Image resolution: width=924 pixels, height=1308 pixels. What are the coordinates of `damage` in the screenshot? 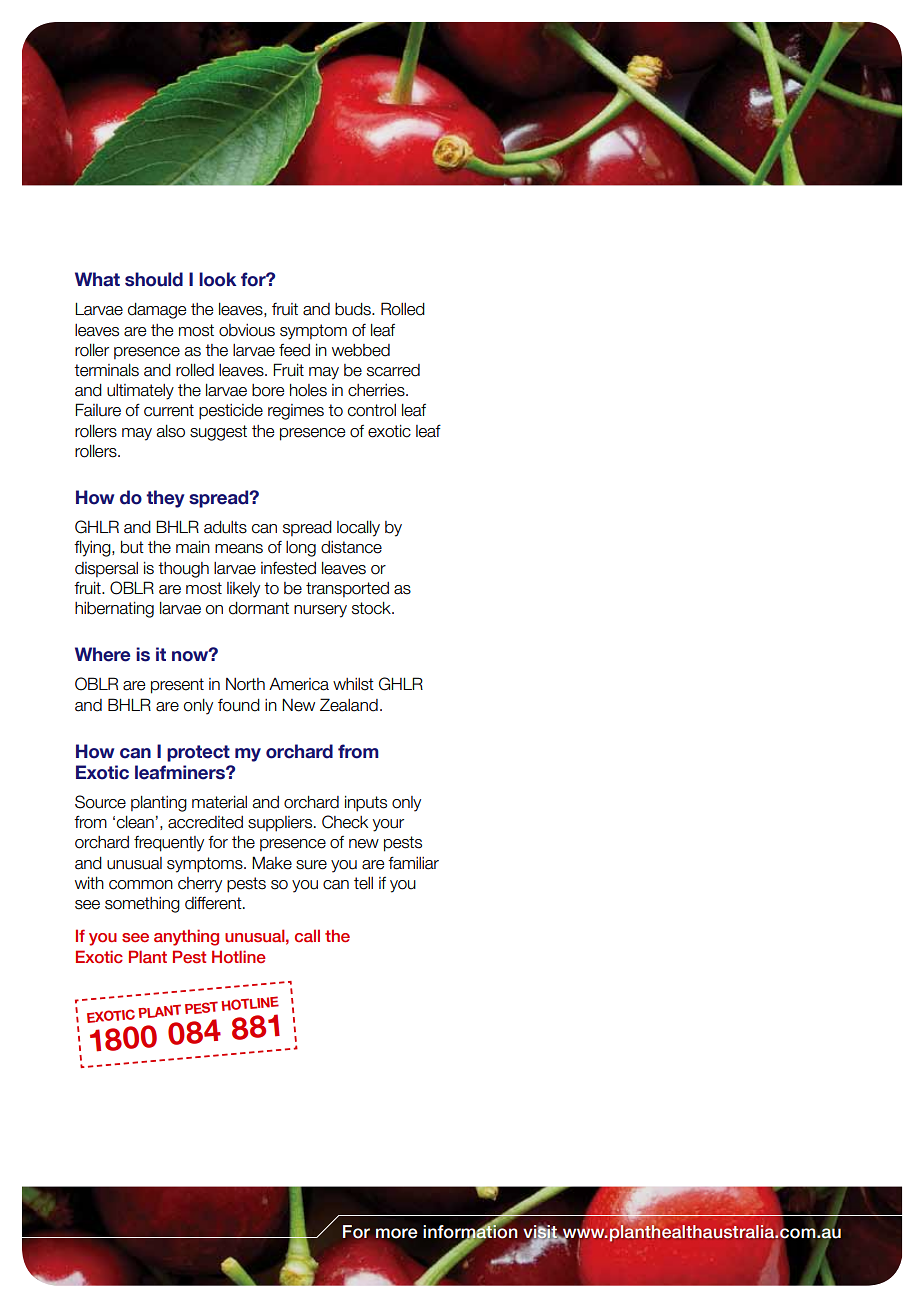 It's located at (157, 311).
